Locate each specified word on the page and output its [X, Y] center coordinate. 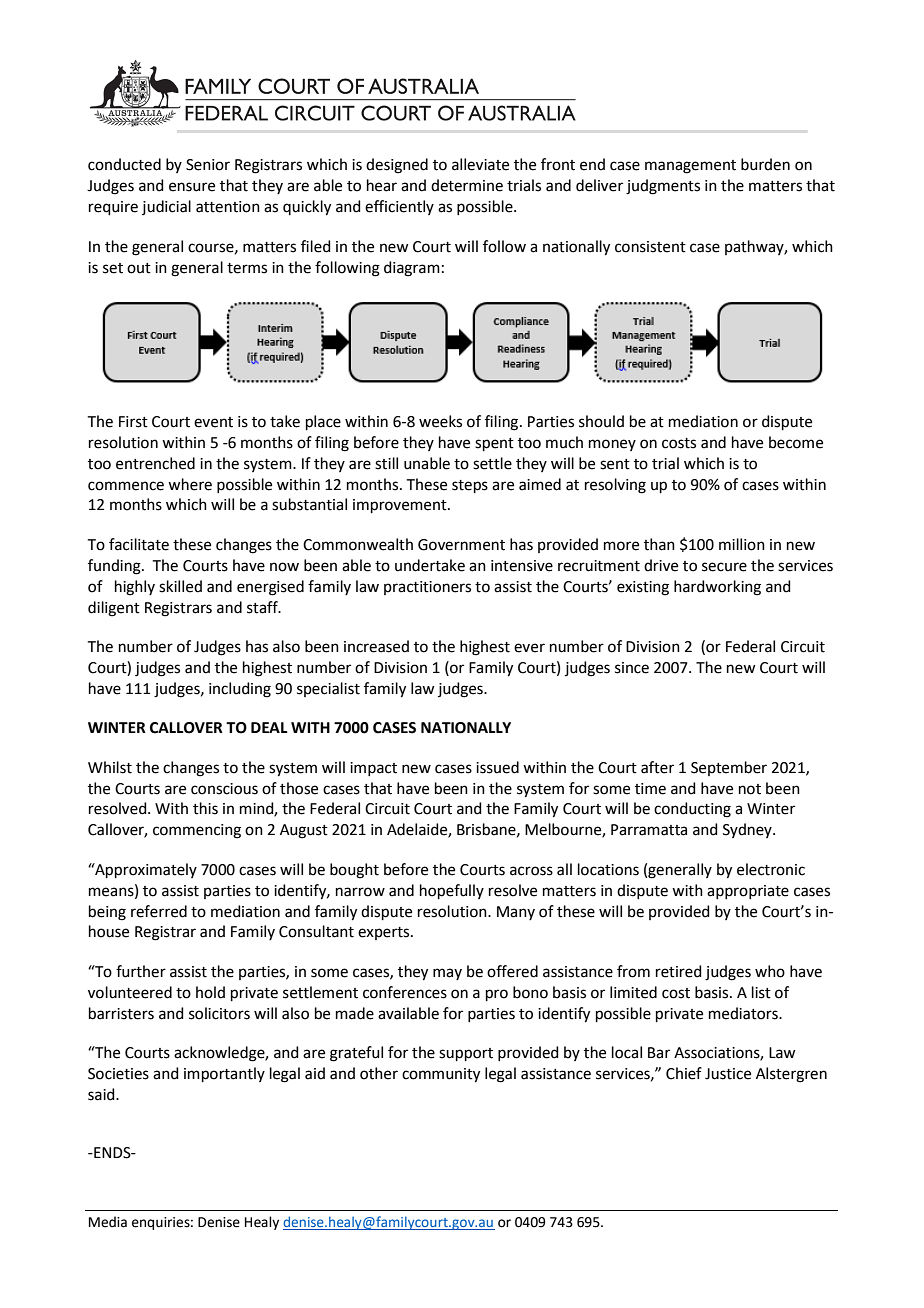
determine [467, 185]
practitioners [427, 588]
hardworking [717, 588]
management [690, 167]
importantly [224, 1074]
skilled [180, 586]
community [441, 1075]
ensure [192, 187]
